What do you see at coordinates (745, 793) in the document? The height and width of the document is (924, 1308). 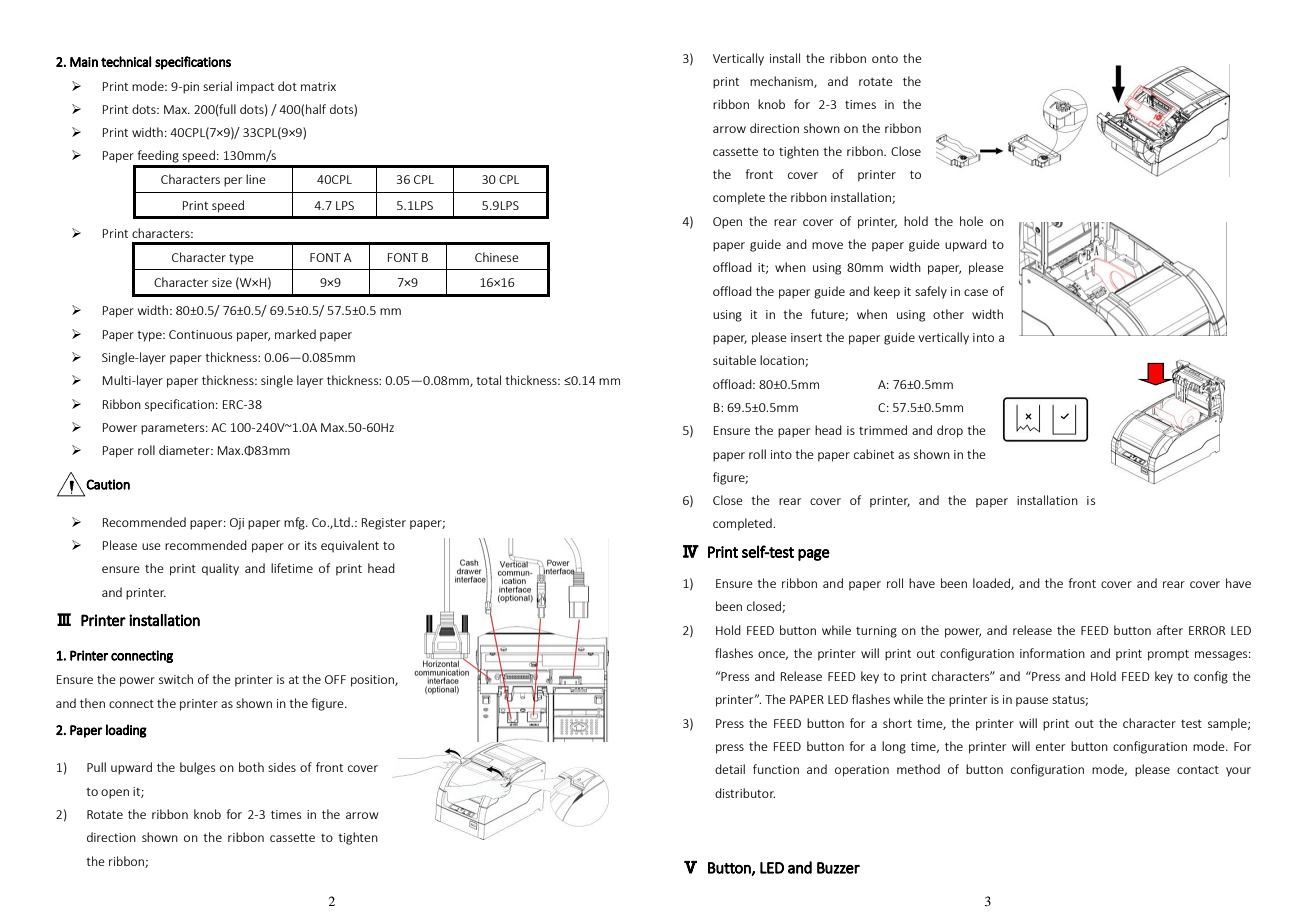 I see `distributor` at bounding box center [745, 793].
